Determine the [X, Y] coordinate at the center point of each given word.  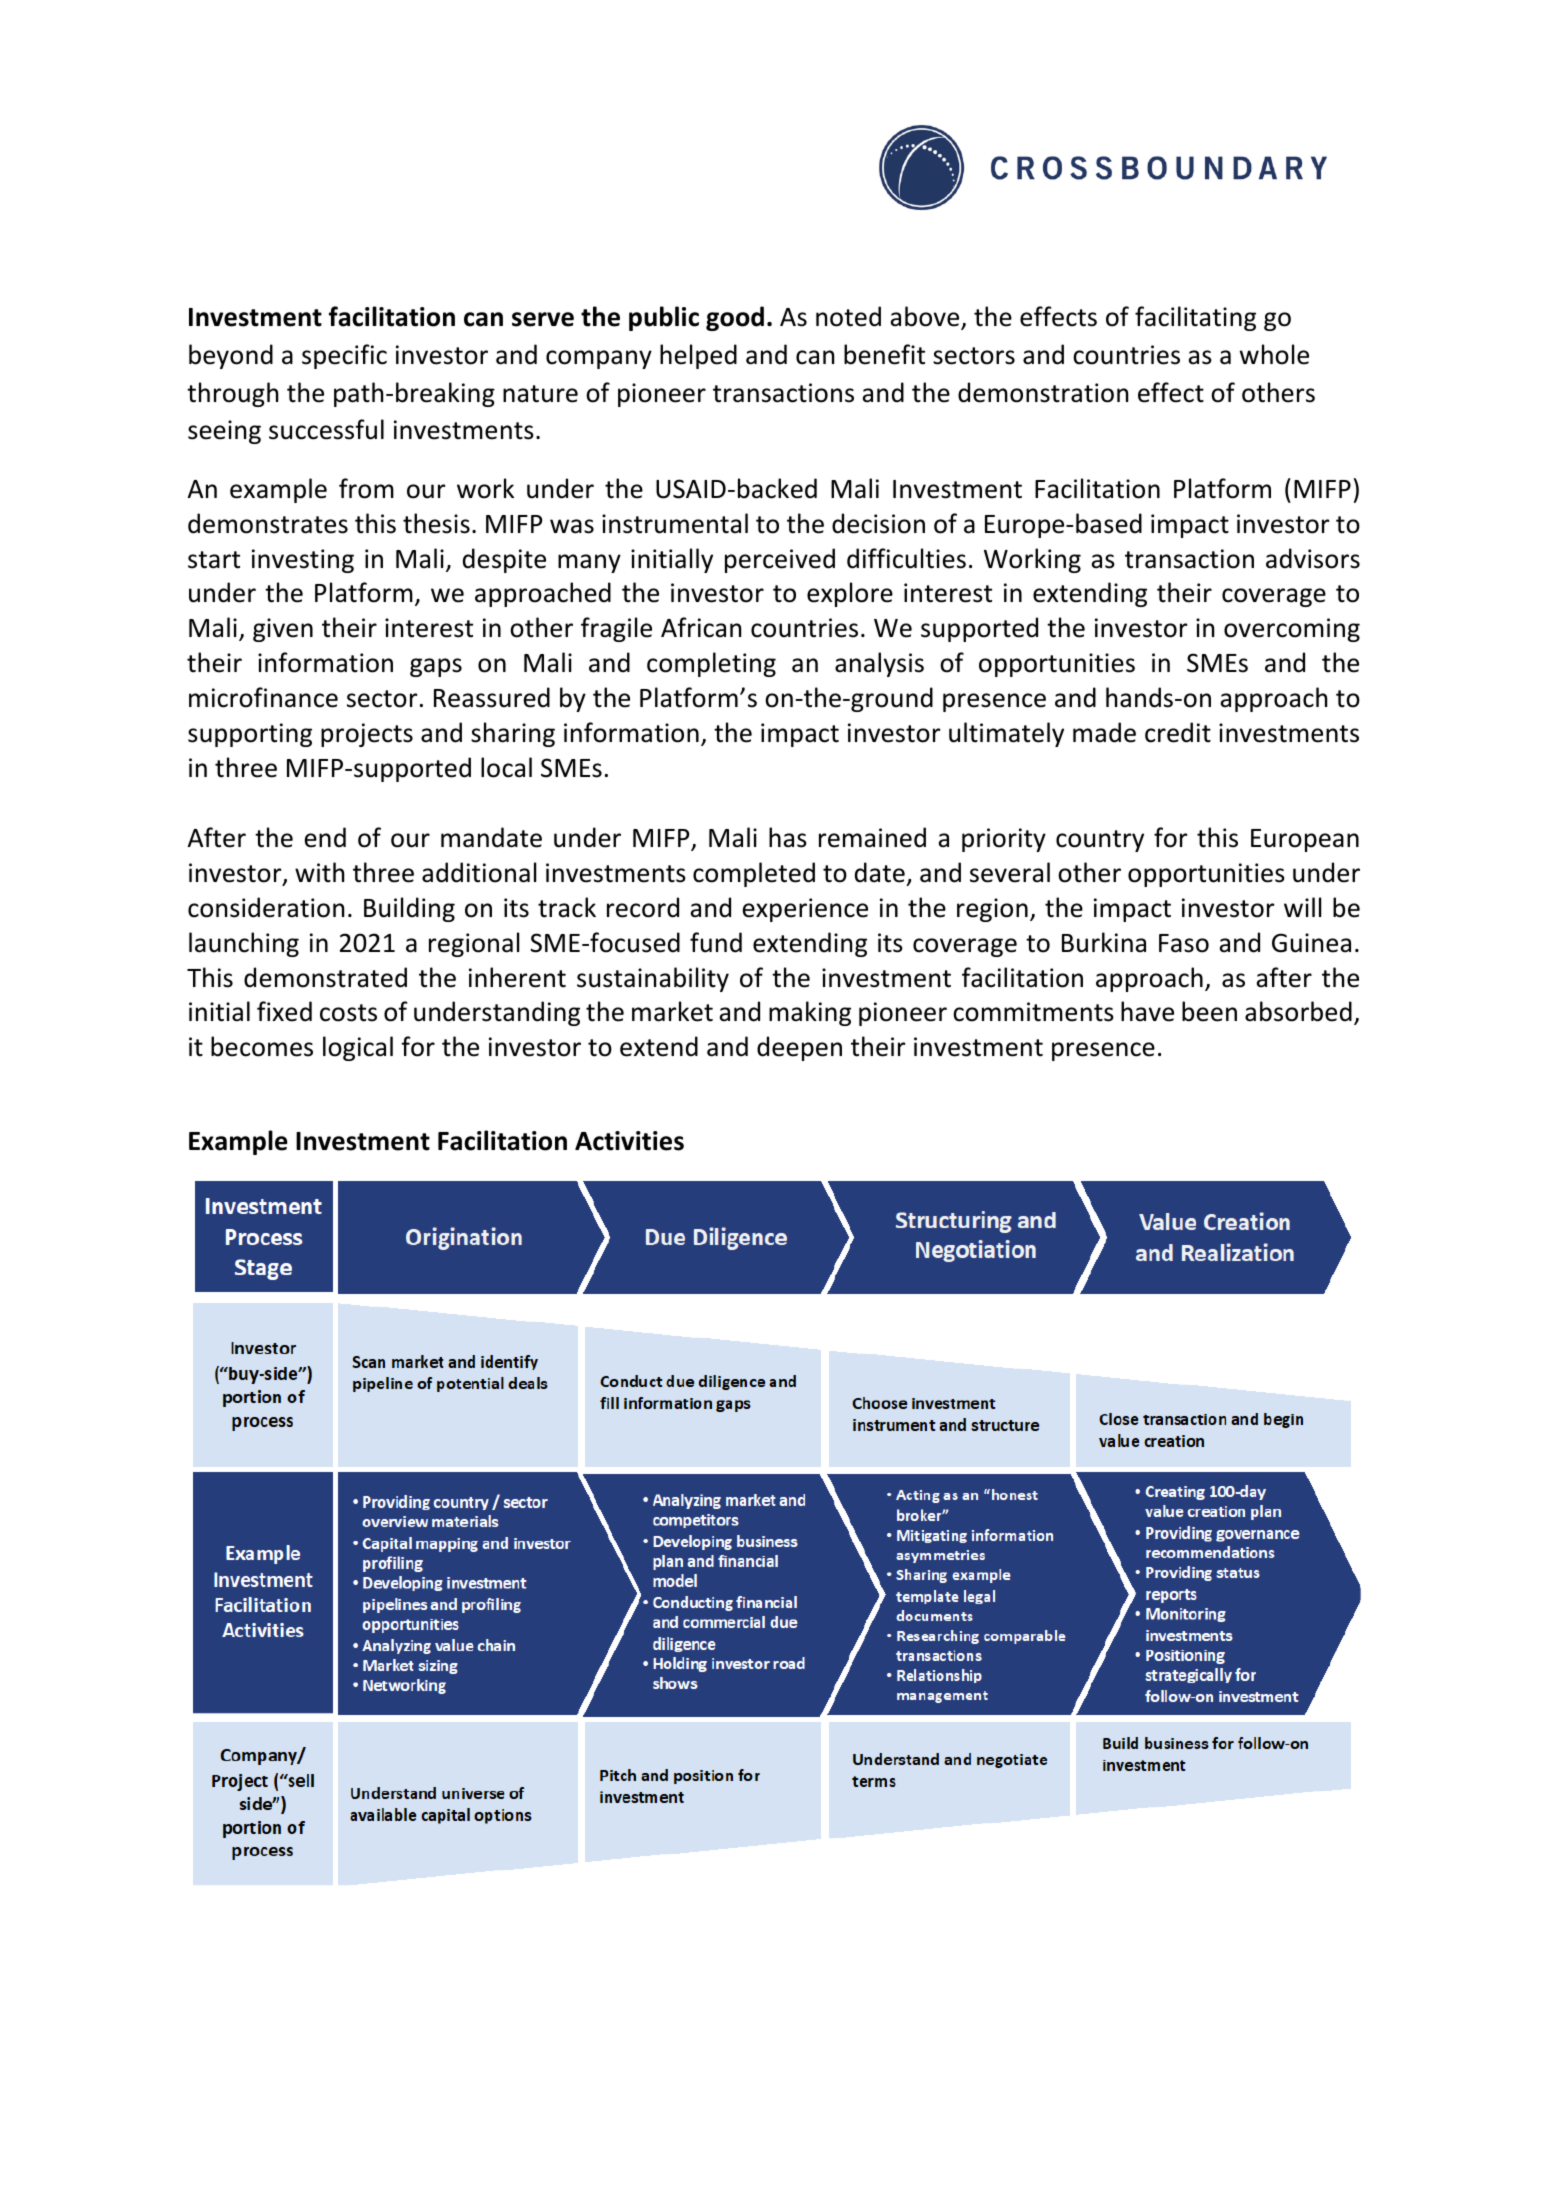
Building [409, 909]
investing [303, 561]
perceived [780, 560]
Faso [1184, 943]
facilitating [1195, 318]
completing [711, 664]
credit [1178, 732]
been [1209, 1011]
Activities [629, 1141]
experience [805, 910]
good [735, 318]
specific [344, 356]
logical [358, 1048]
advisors [1313, 558]
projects [367, 735]
